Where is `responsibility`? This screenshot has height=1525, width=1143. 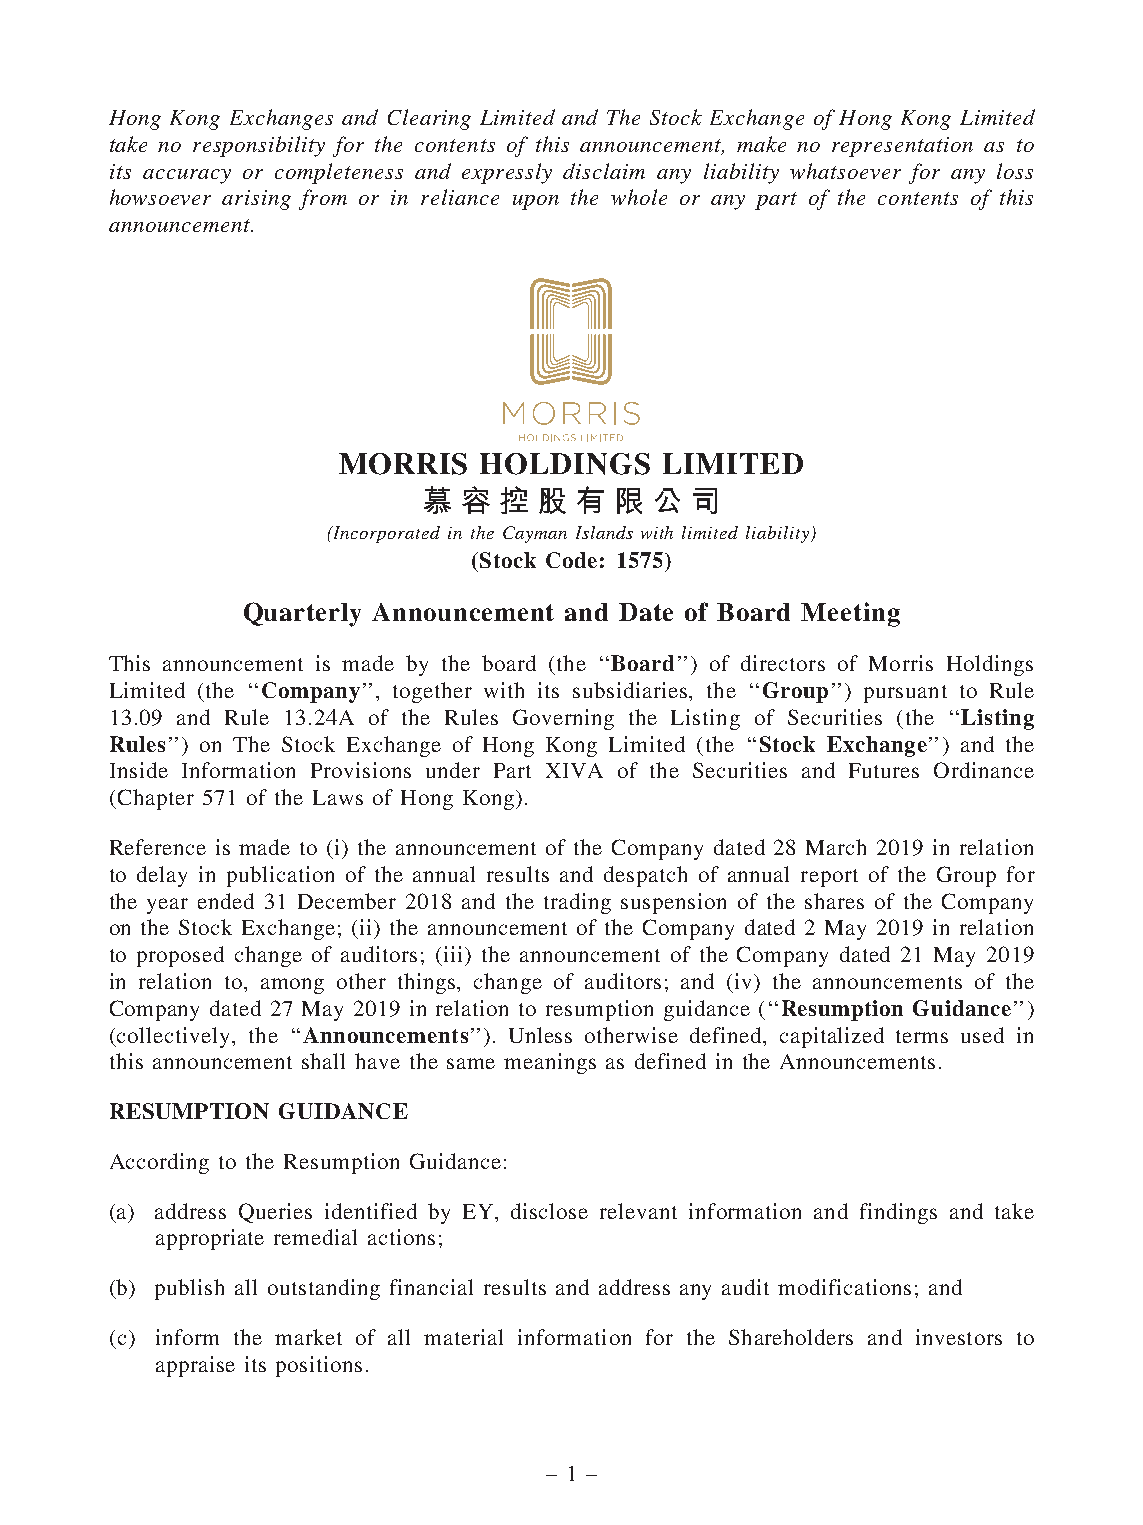
responsibility is located at coordinates (259, 146).
